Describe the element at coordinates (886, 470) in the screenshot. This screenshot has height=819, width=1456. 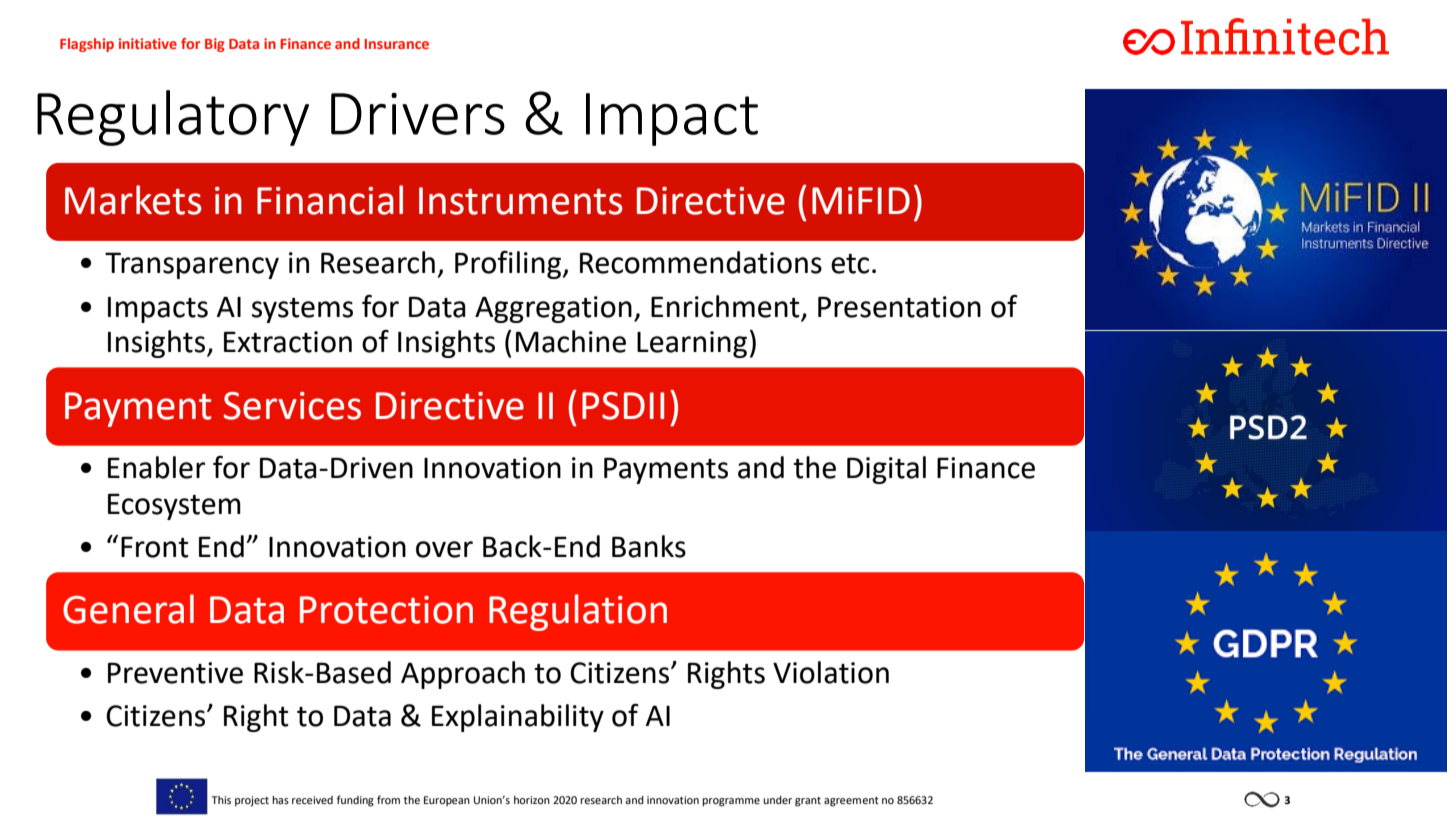
I see `Digital` at that location.
